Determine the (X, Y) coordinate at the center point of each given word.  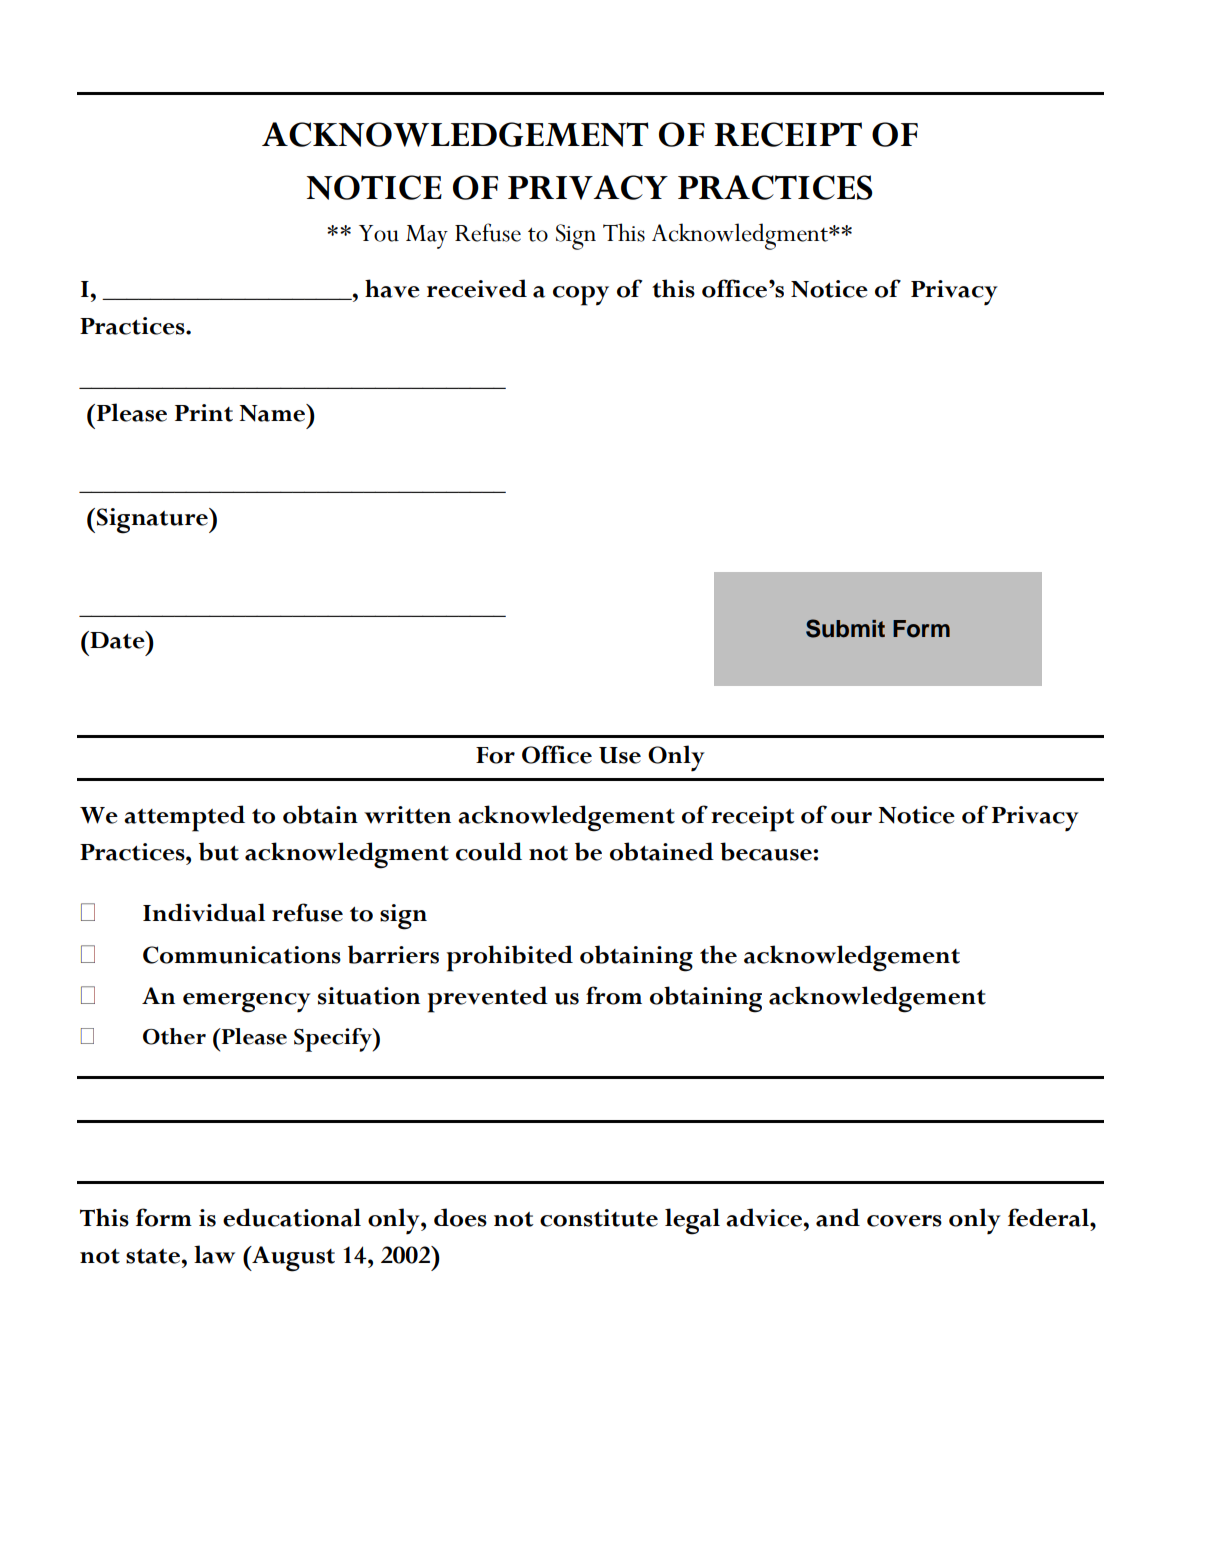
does (460, 1217)
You (379, 233)
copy (581, 296)
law (214, 1254)
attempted (184, 818)
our (851, 818)
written (407, 815)
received (477, 288)
